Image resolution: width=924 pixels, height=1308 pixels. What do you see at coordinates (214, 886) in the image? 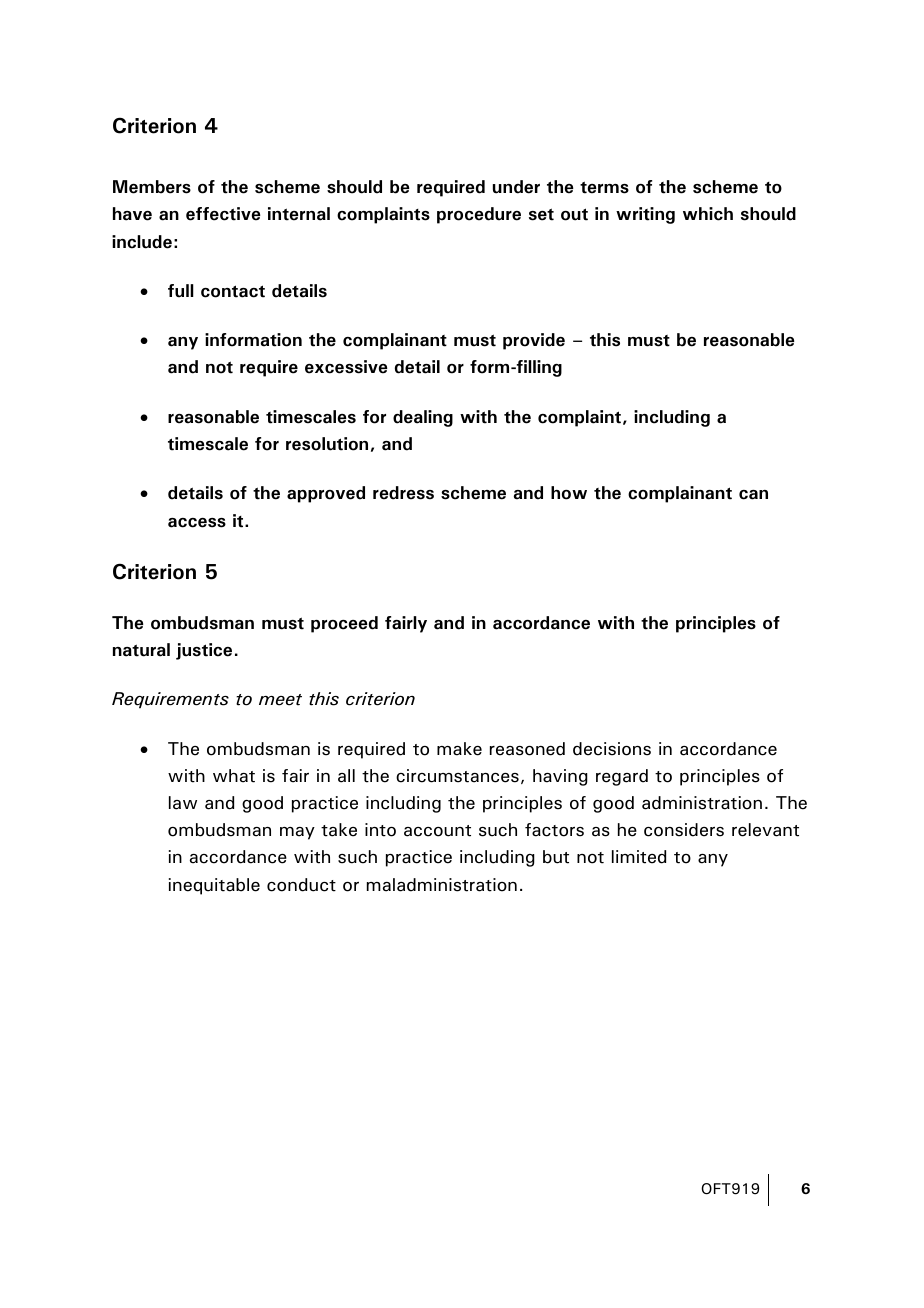
I see `inequitable` at bounding box center [214, 886].
